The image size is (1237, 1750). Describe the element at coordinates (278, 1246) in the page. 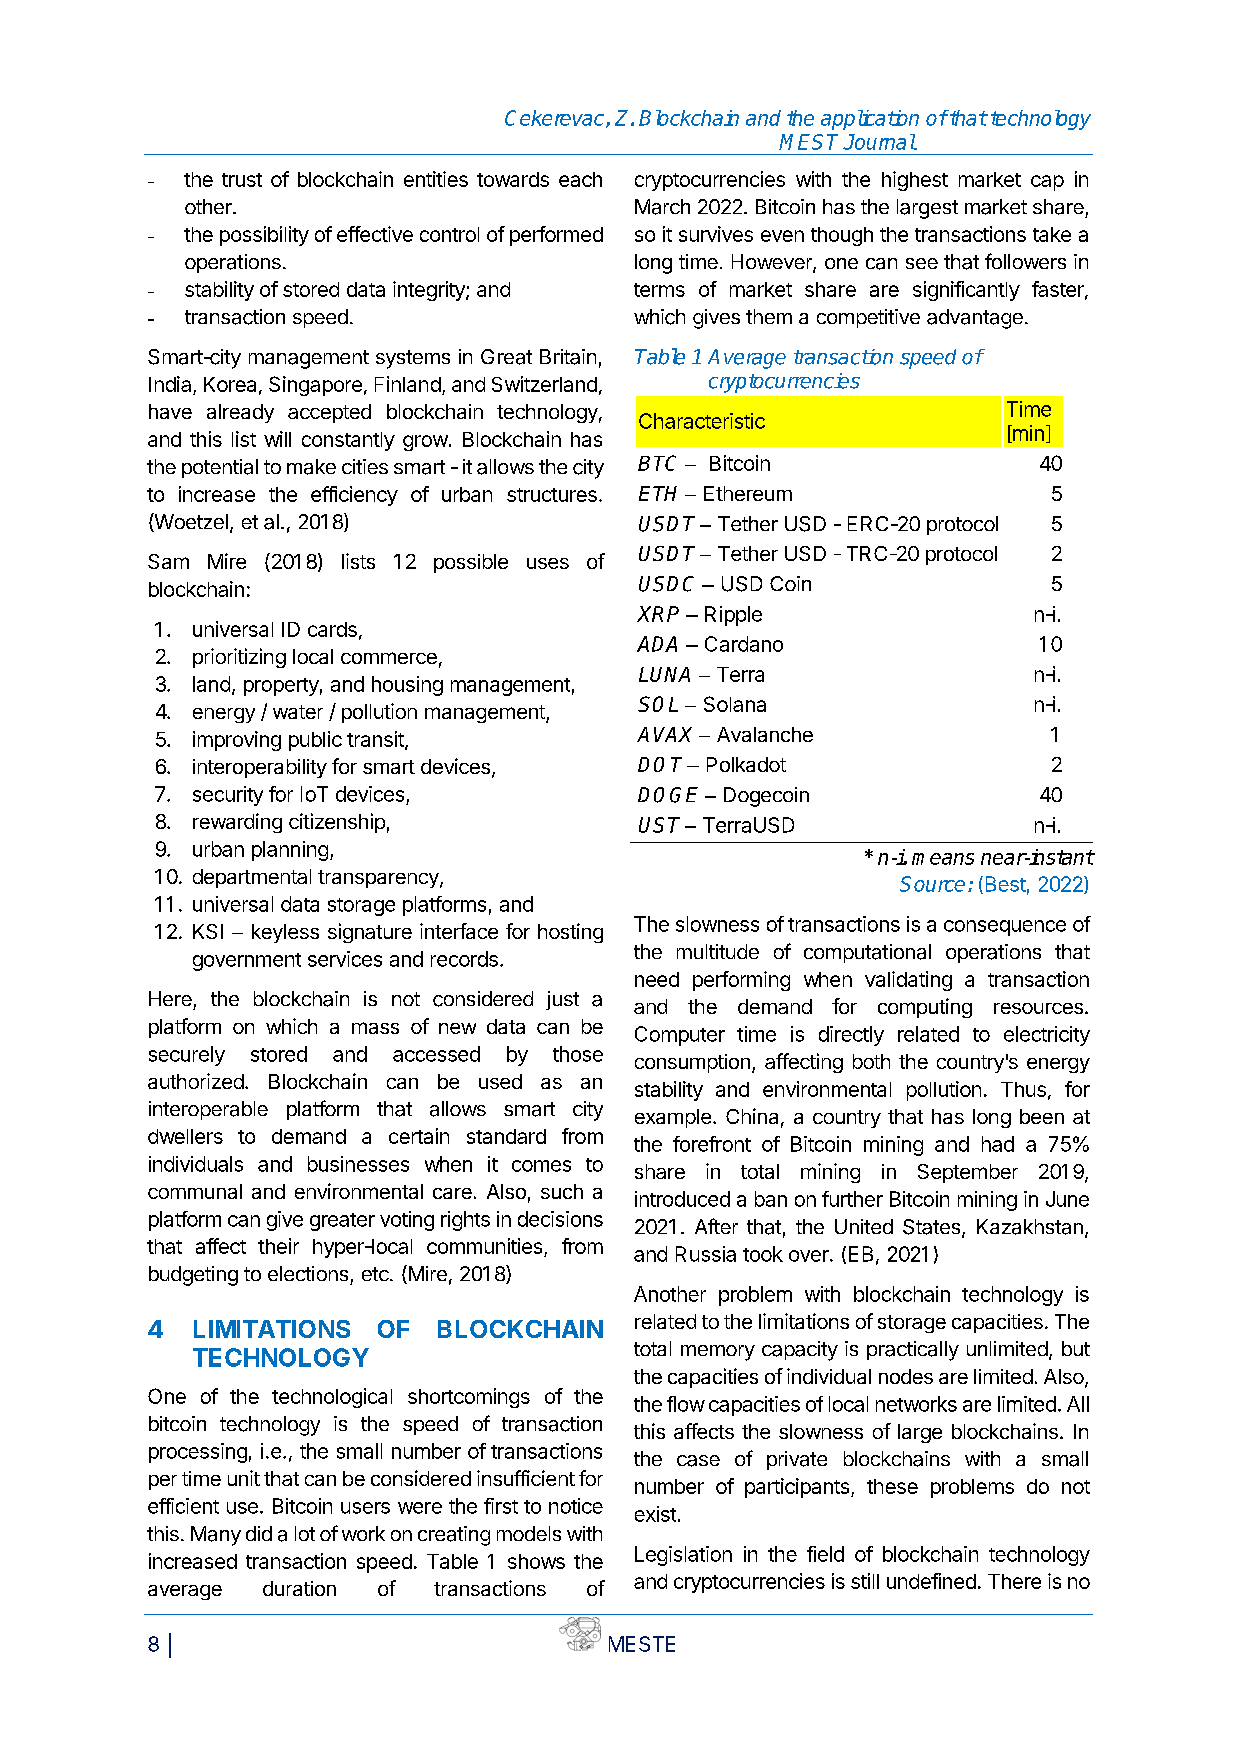

I see `their` at that location.
